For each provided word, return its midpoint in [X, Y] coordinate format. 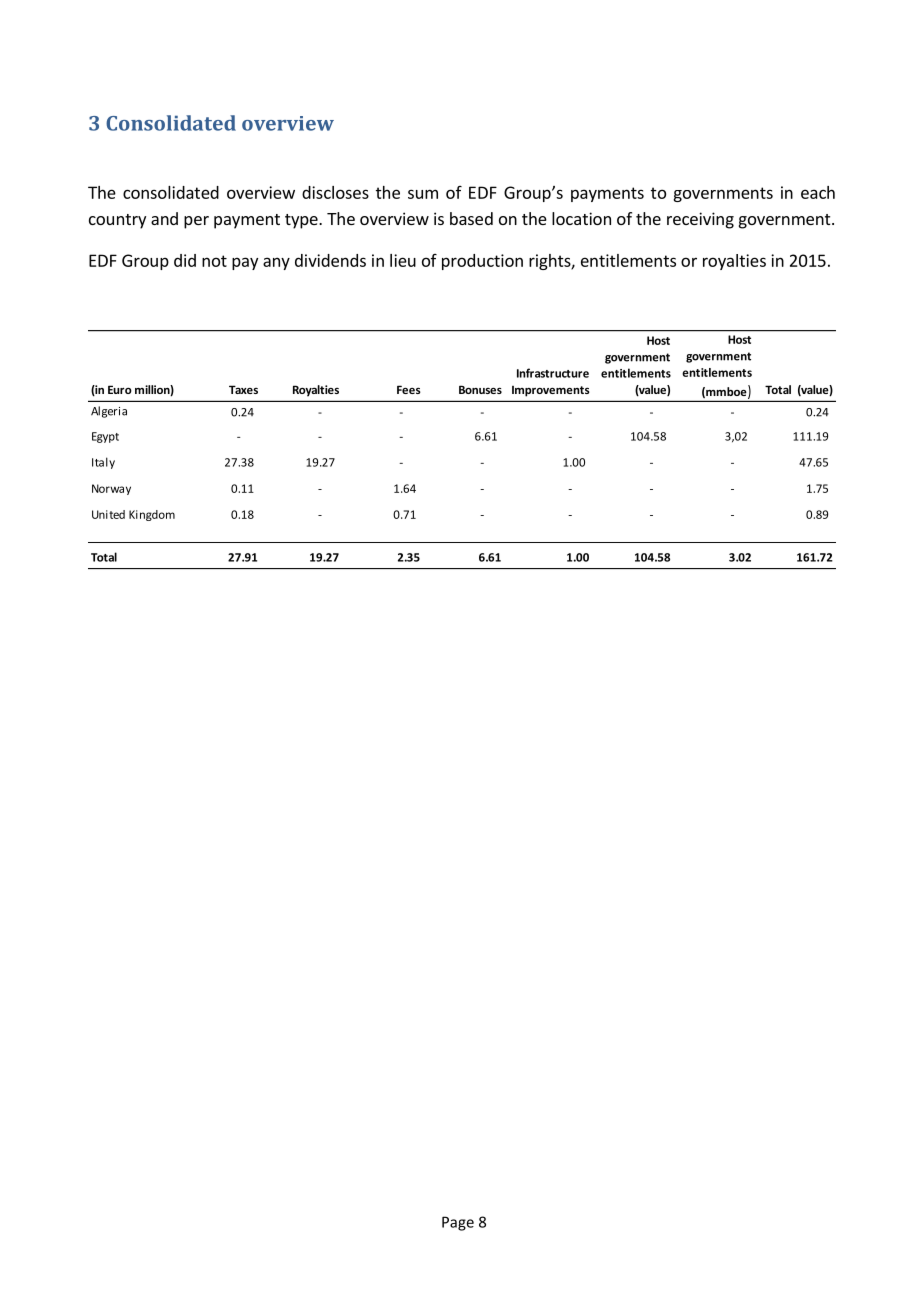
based [471, 218]
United [108, 514]
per [196, 222]
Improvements [551, 391]
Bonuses [480, 389]
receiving [700, 220]
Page [458, 1223]
